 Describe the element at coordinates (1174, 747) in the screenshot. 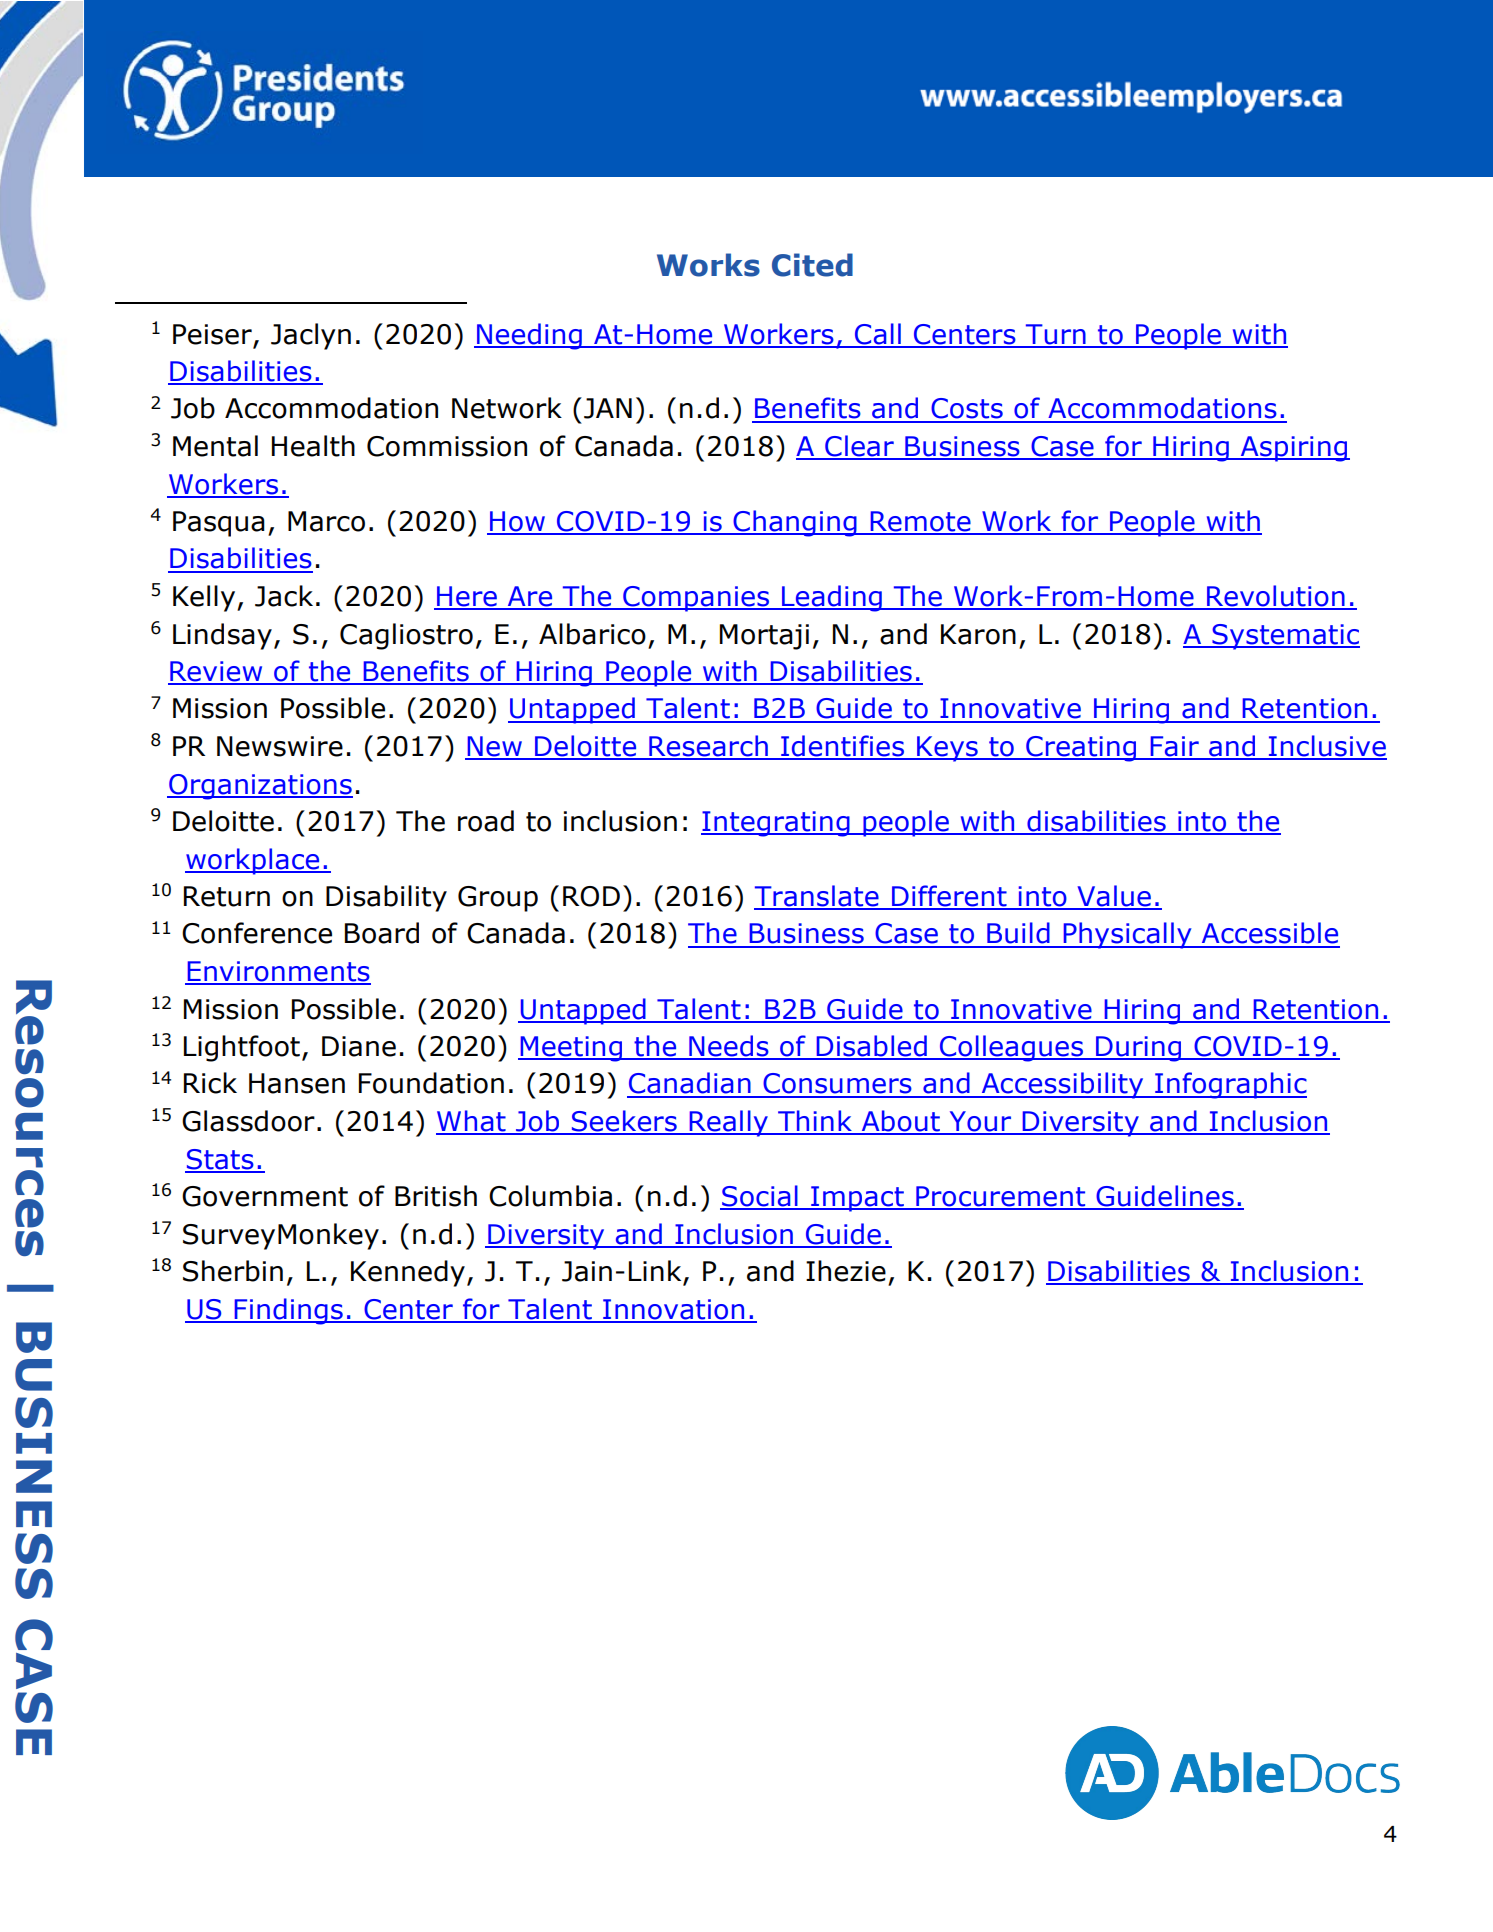

I see `Fair` at that location.
